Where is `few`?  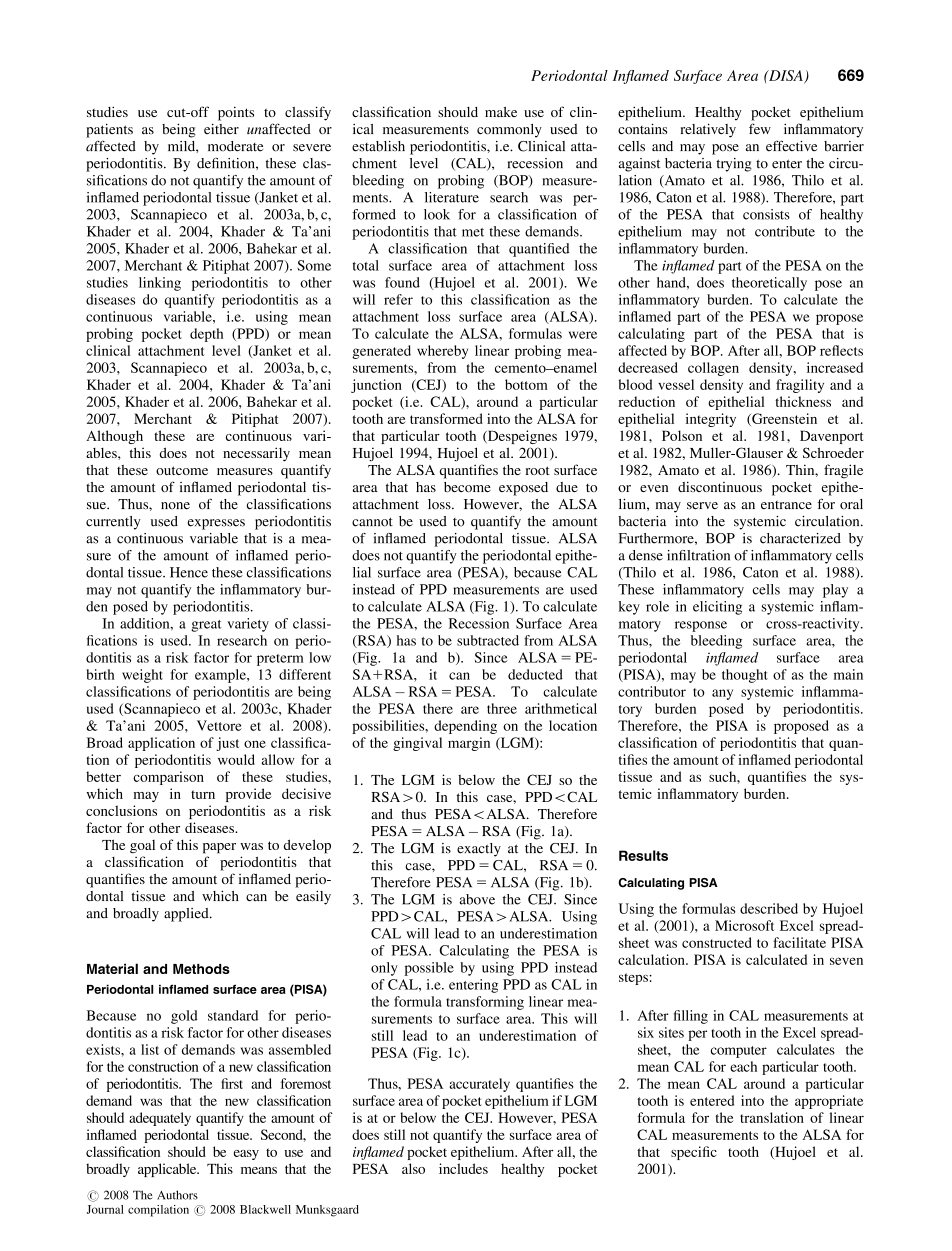 few is located at coordinates (760, 128).
